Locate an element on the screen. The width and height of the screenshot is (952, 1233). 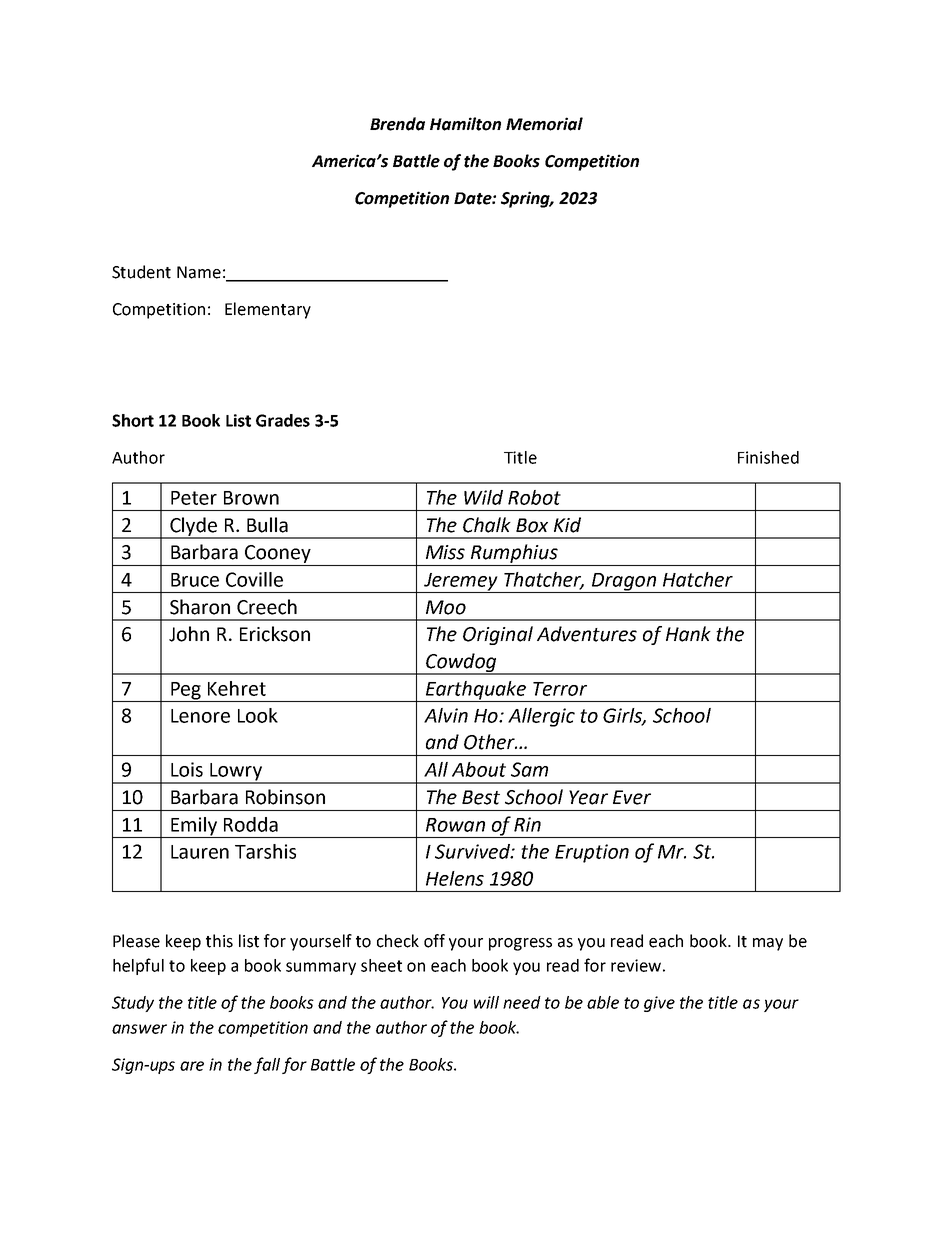
Finished is located at coordinates (768, 457).
